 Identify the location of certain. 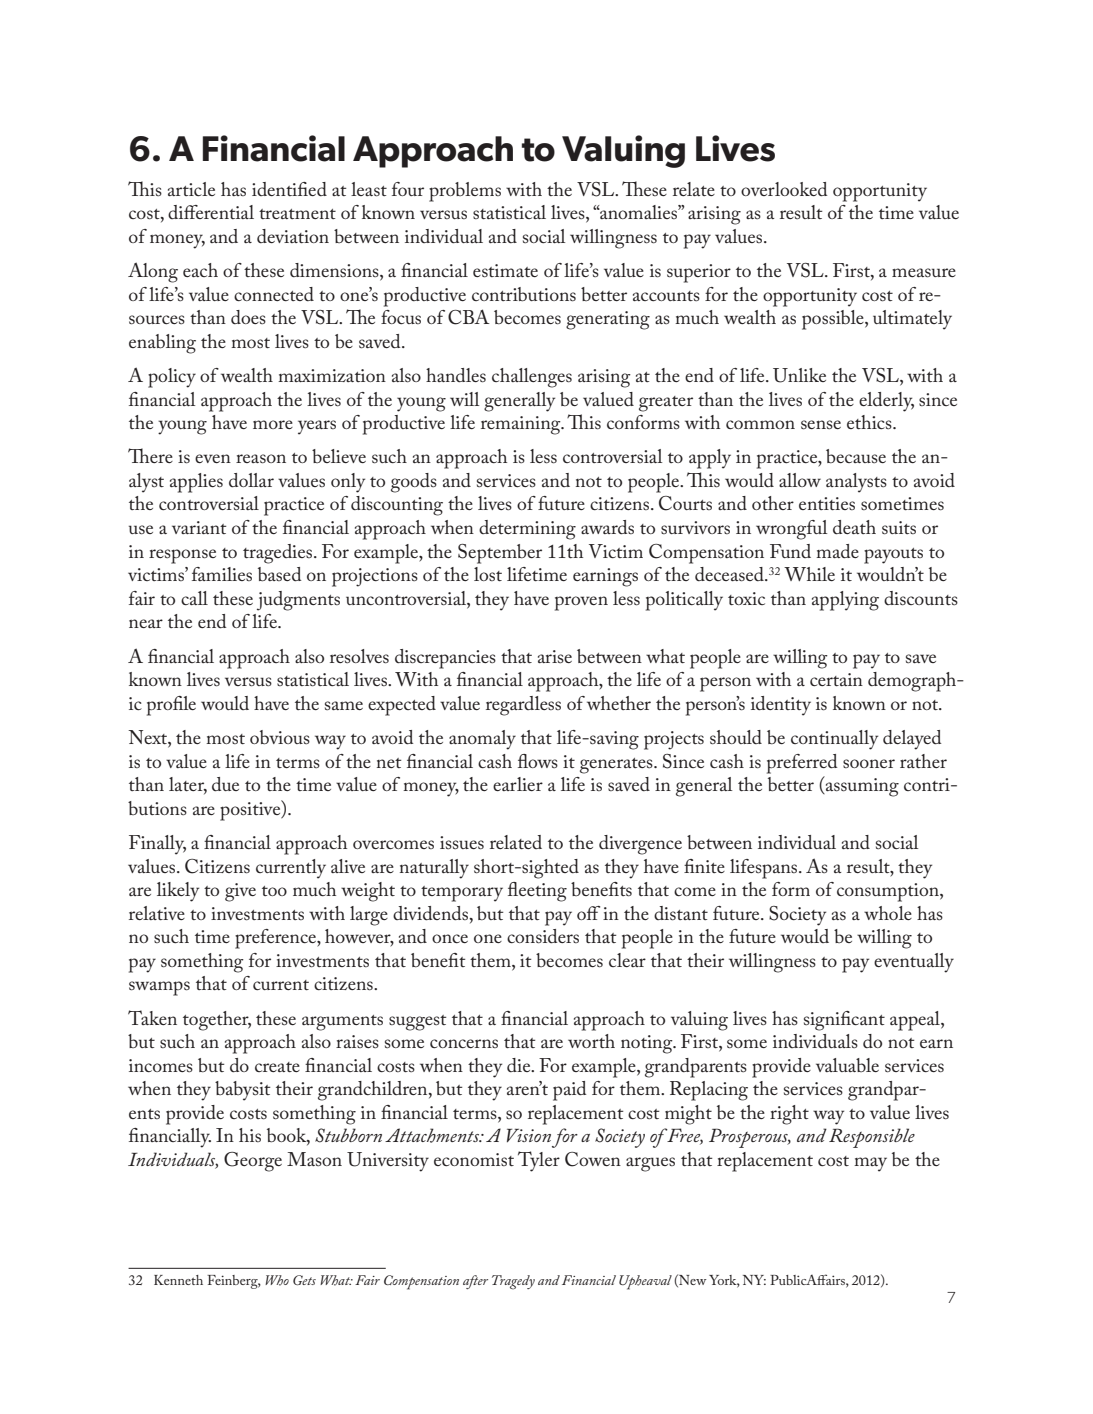
(836, 679).
